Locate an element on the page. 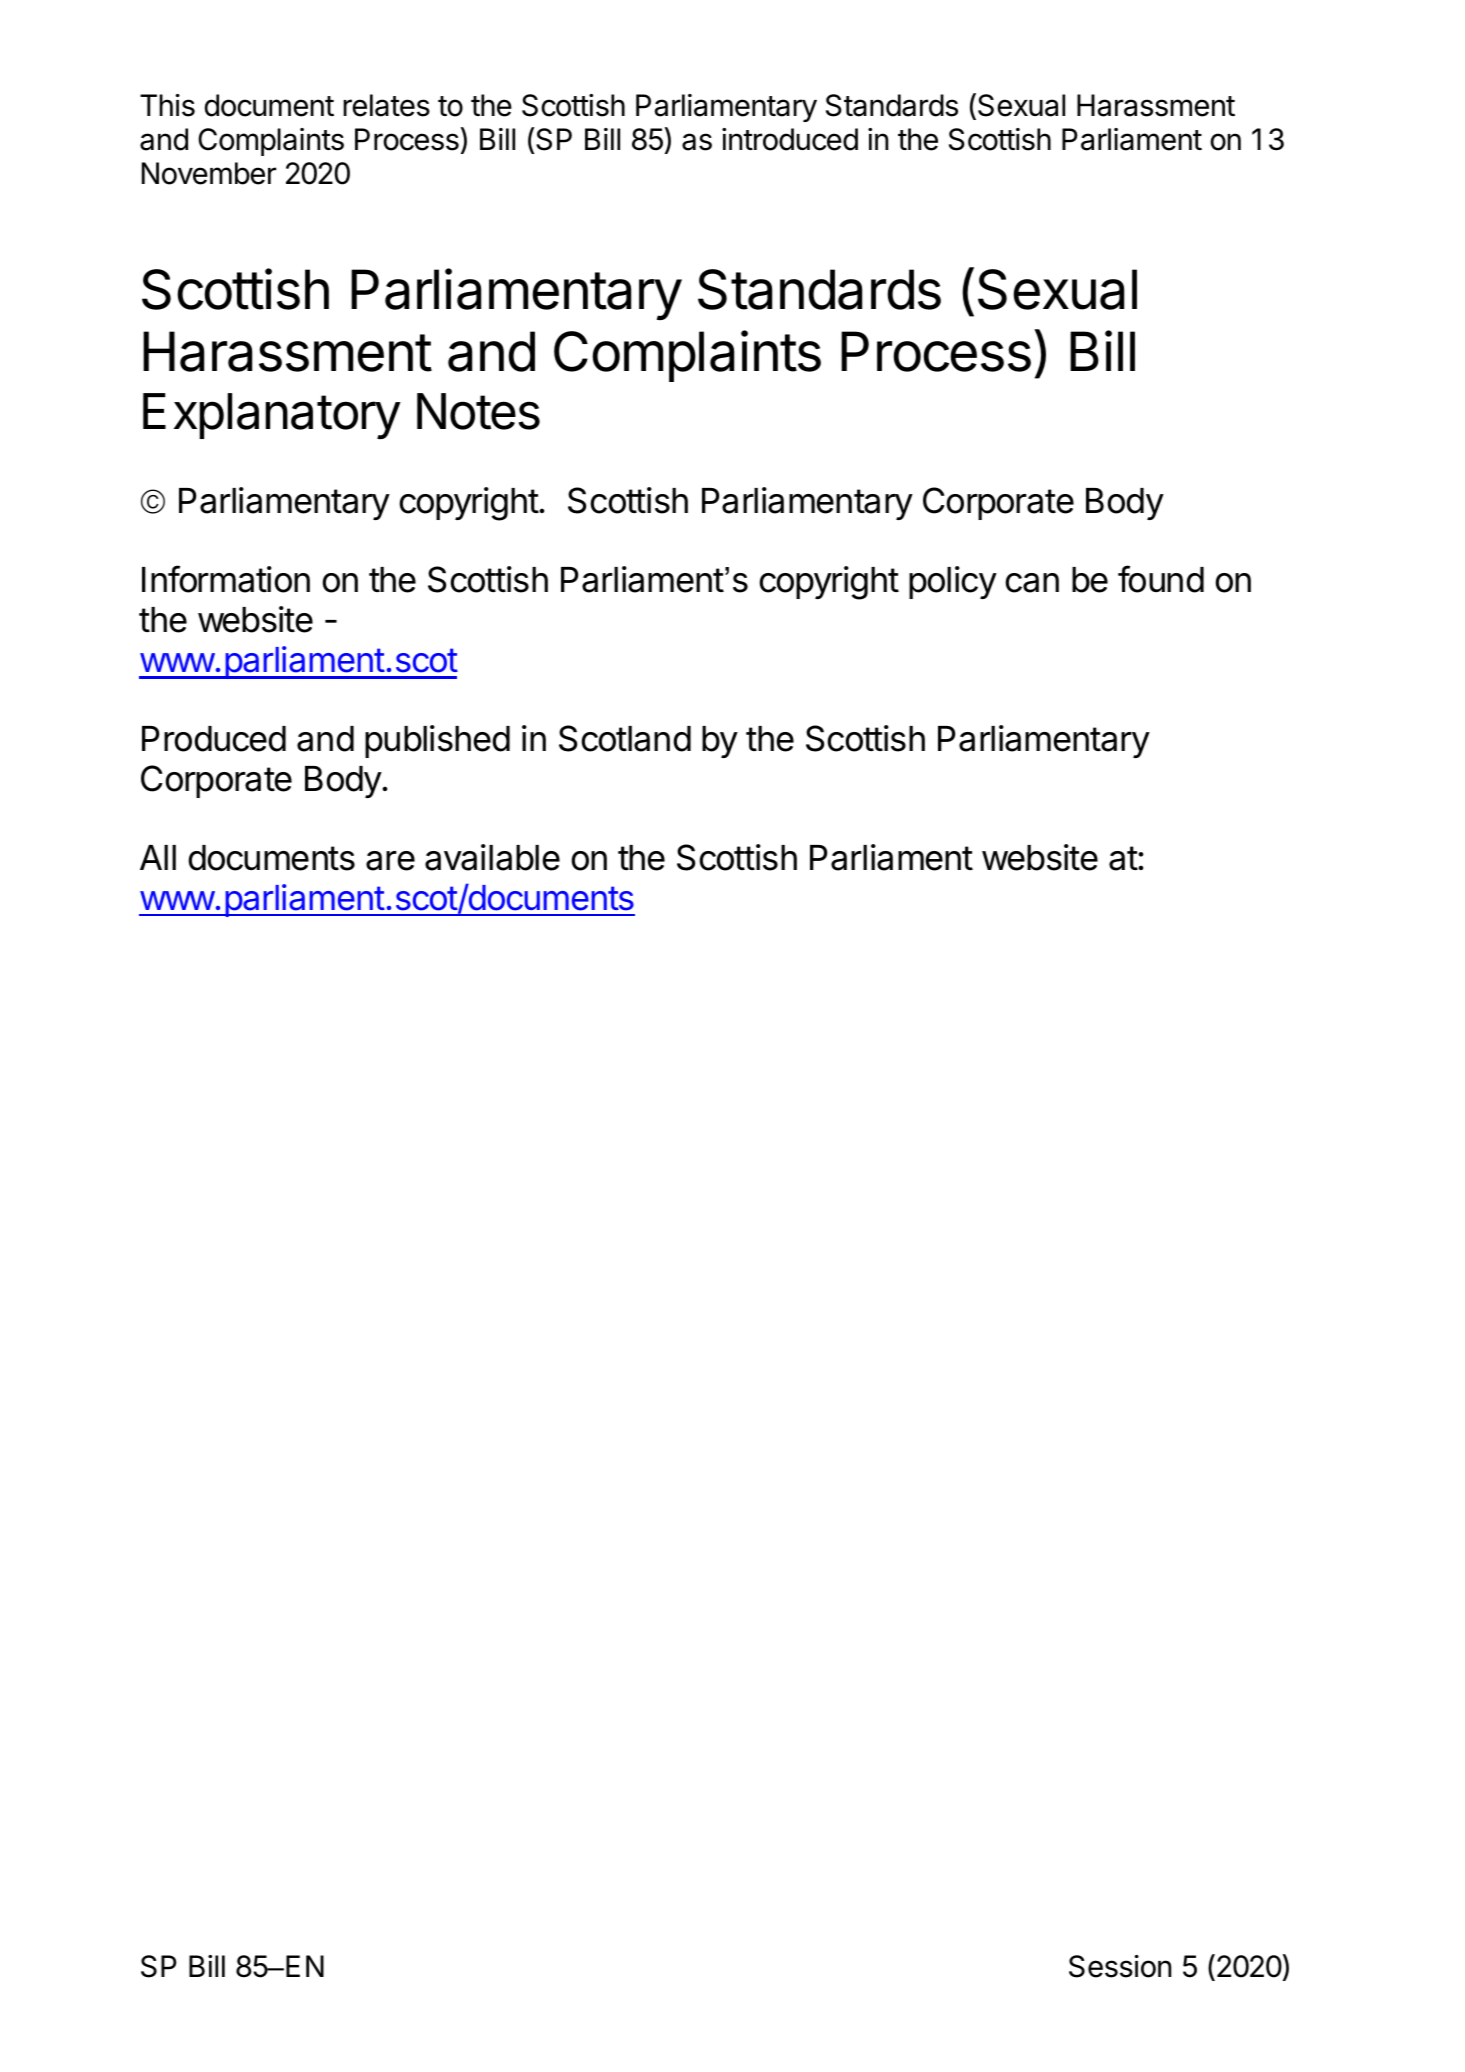  Session is located at coordinates (1120, 1966).
